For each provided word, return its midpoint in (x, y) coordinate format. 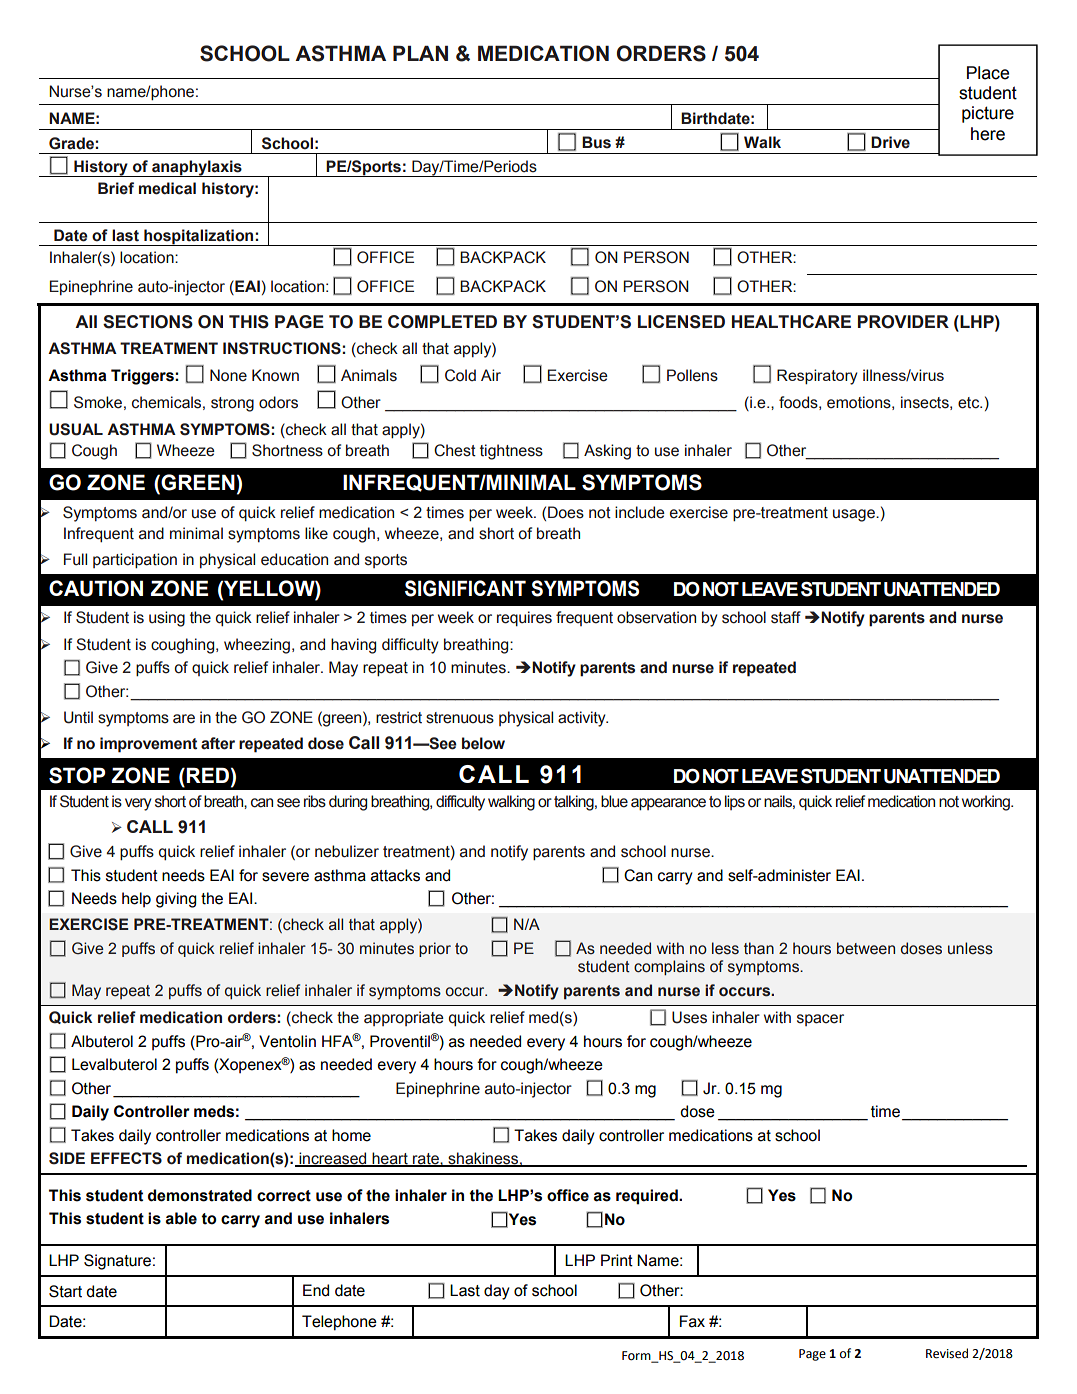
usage (855, 515)
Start (65, 1291)
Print (617, 1260)
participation (135, 561)
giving (176, 900)
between (866, 948)
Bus (596, 142)
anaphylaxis (197, 168)
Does (566, 512)
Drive (890, 142)
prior (435, 949)
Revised (947, 1353)
